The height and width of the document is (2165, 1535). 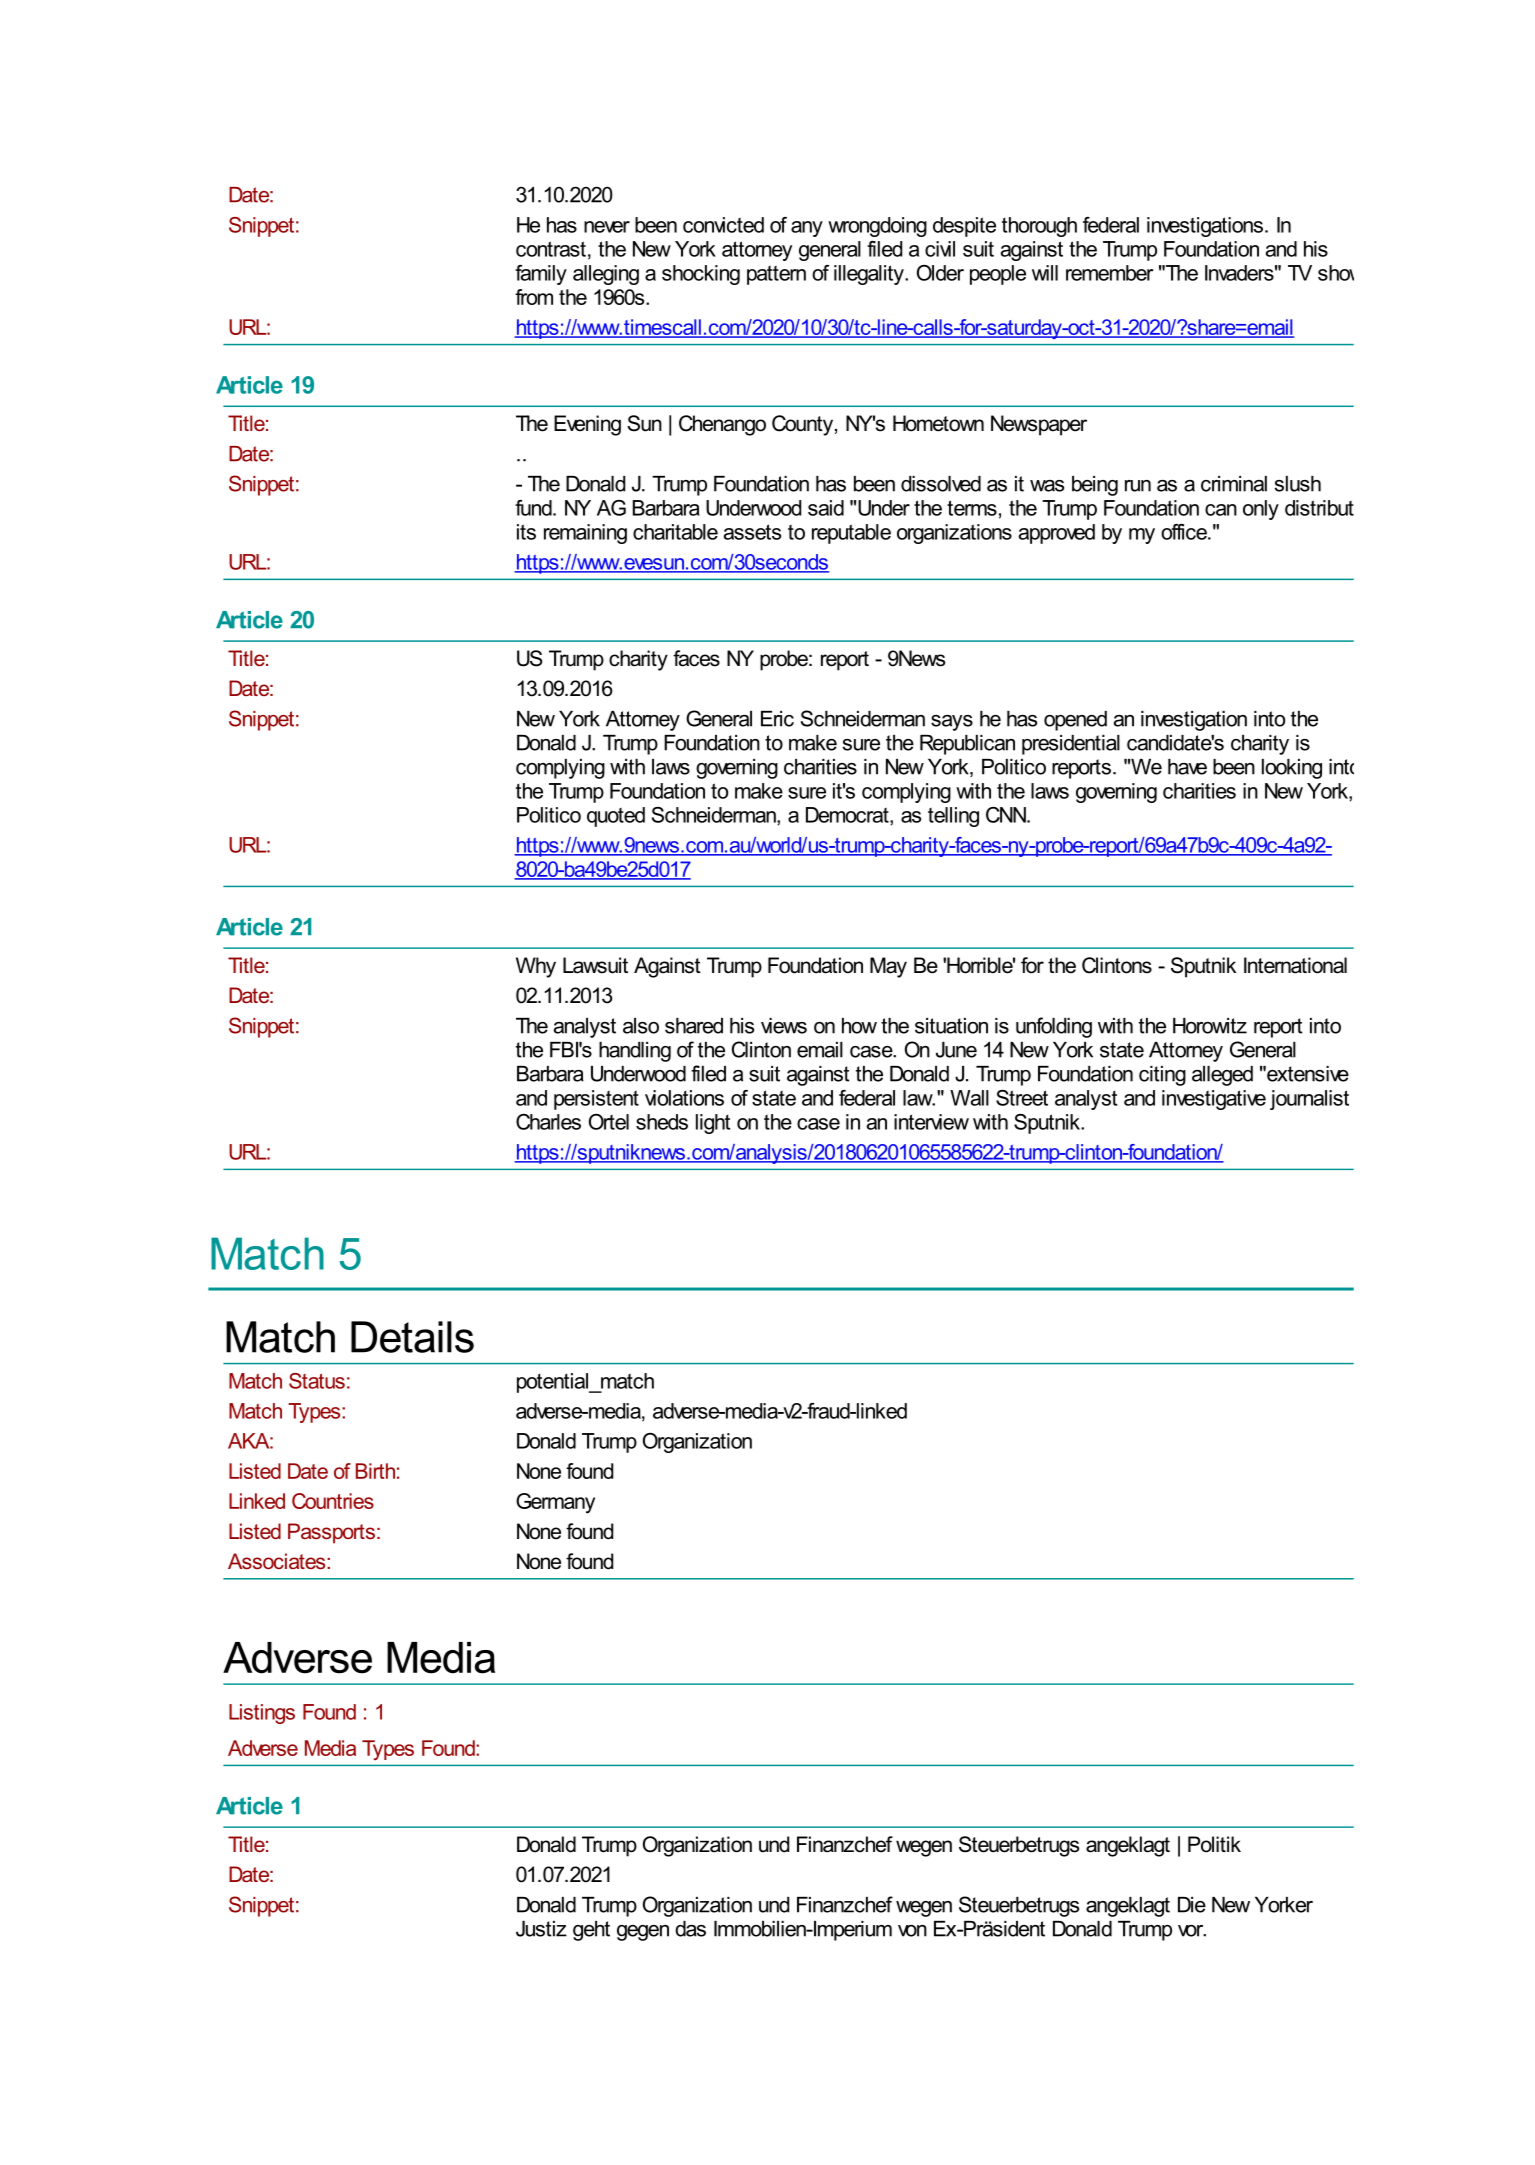 What do you see at coordinates (888, 967) in the document?
I see `May` at bounding box center [888, 967].
